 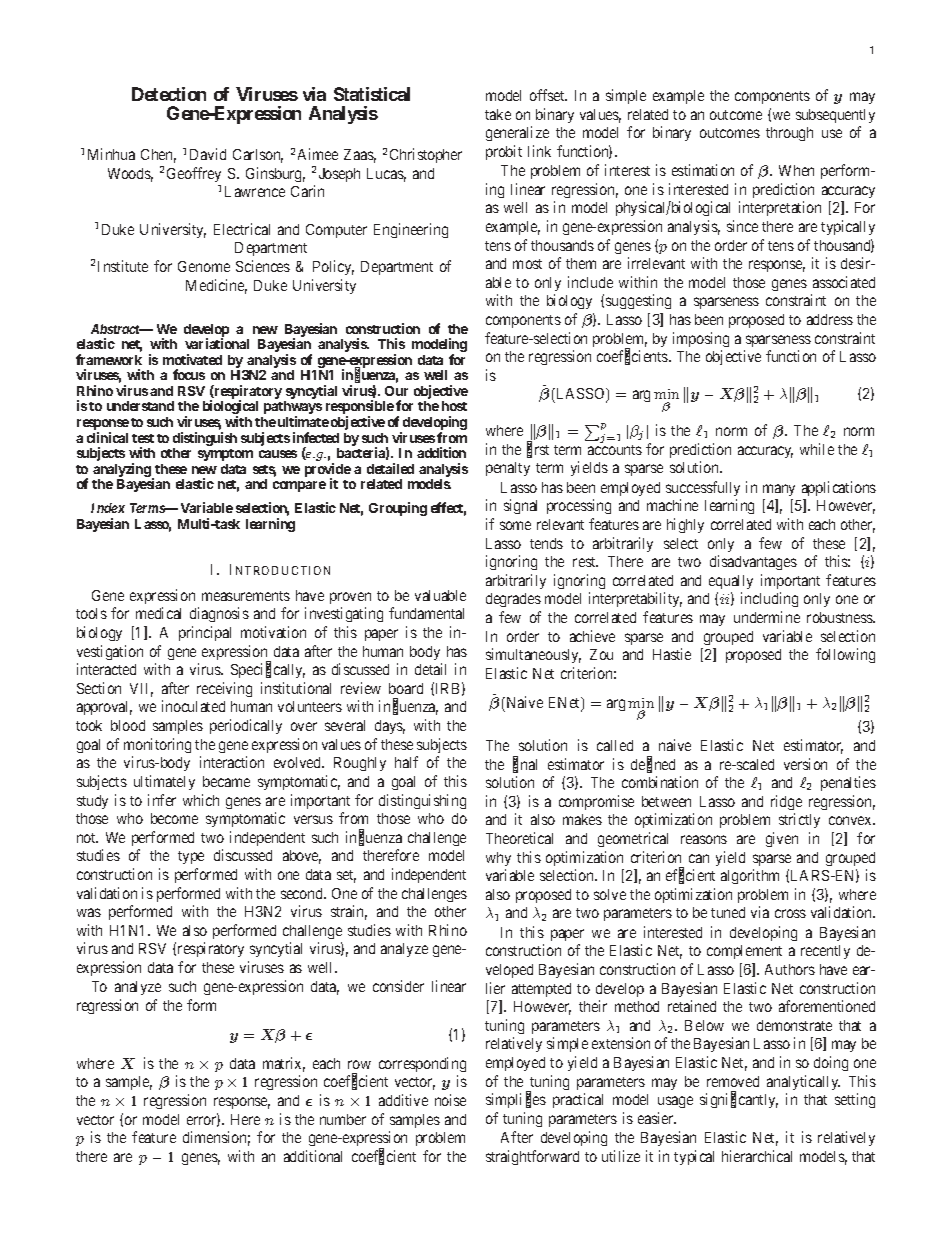 I want to click on ridge, so click(x=786, y=802).
